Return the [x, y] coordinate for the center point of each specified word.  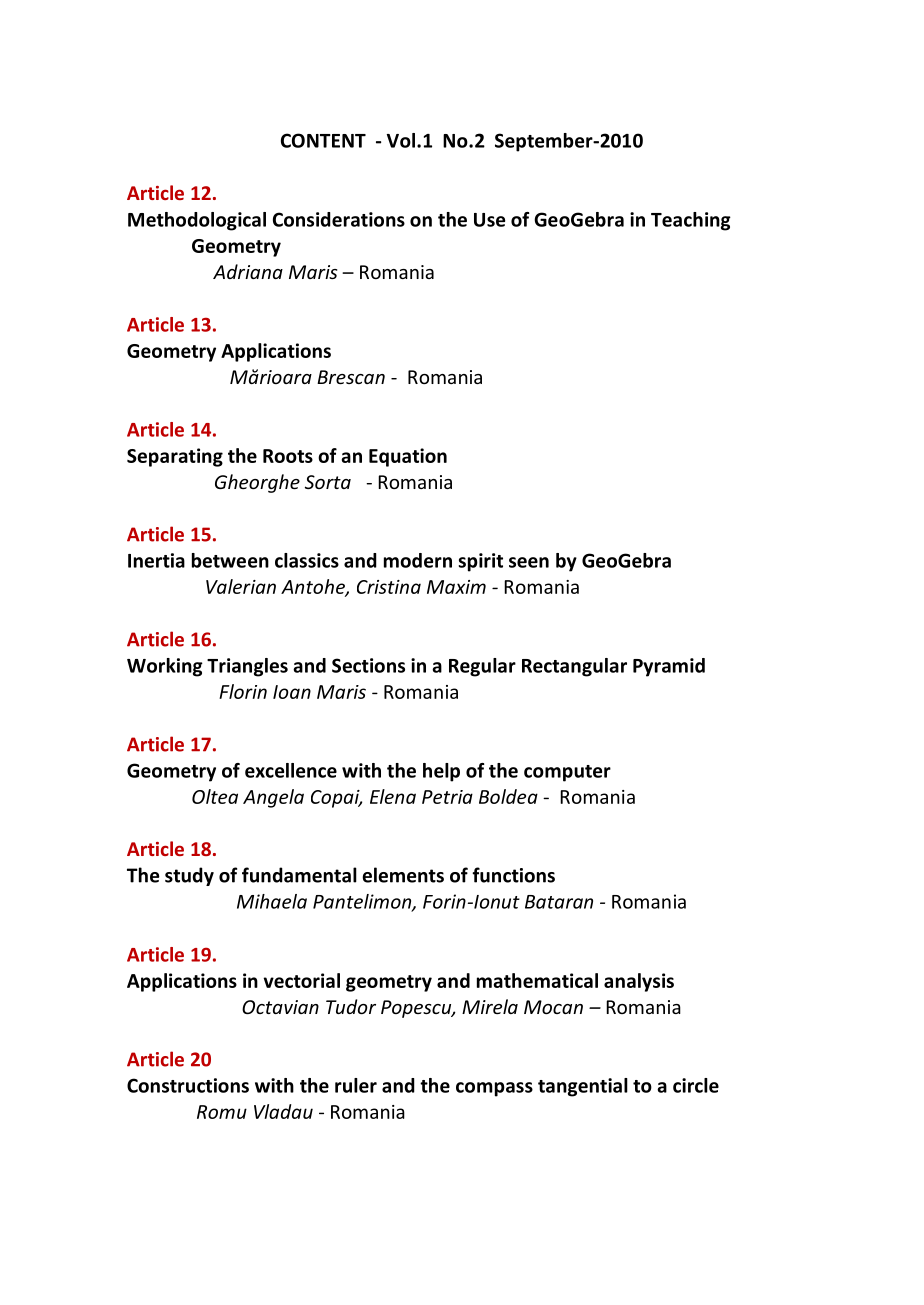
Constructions [188, 1085]
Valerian [241, 586]
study [189, 876]
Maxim [456, 587]
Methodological [197, 221]
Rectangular [574, 667]
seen [529, 562]
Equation [408, 457]
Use [489, 220]
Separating [175, 457]
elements [403, 875]
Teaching [691, 221]
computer [567, 773]
